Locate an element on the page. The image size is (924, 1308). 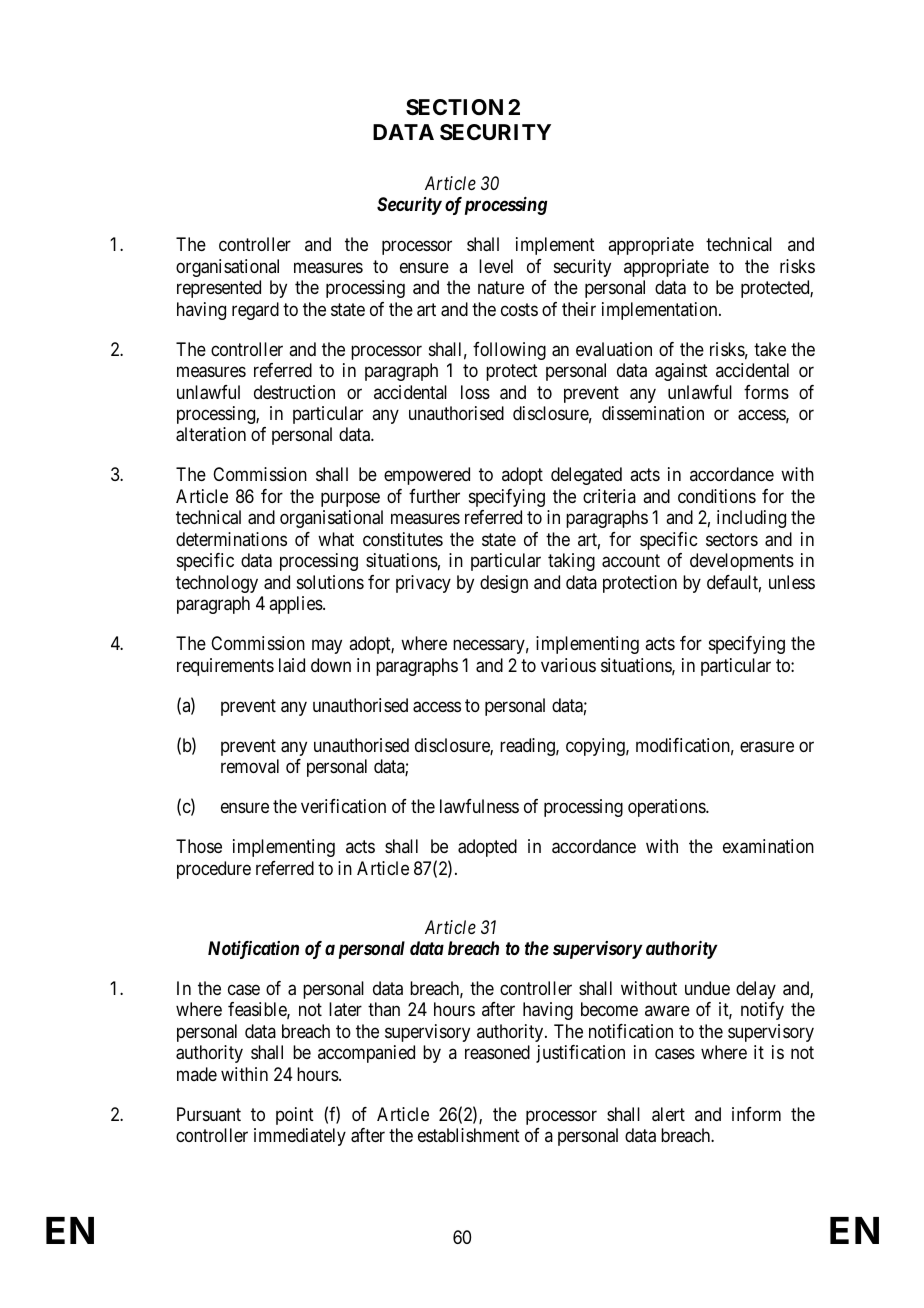
establishment is located at coordinates (469, 1135).
